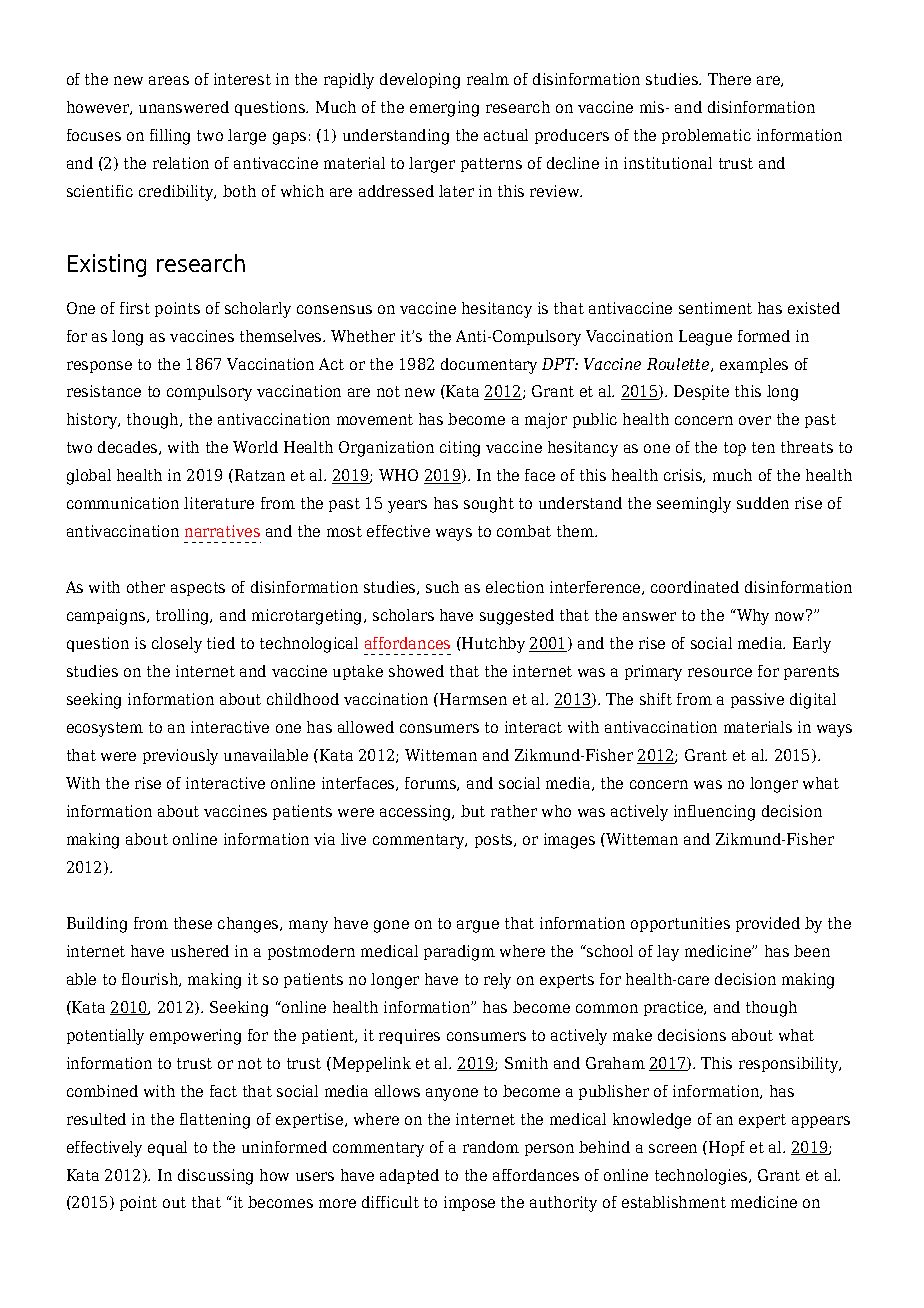  Describe the element at coordinates (167, 1148) in the image. I see `equal` at that location.
